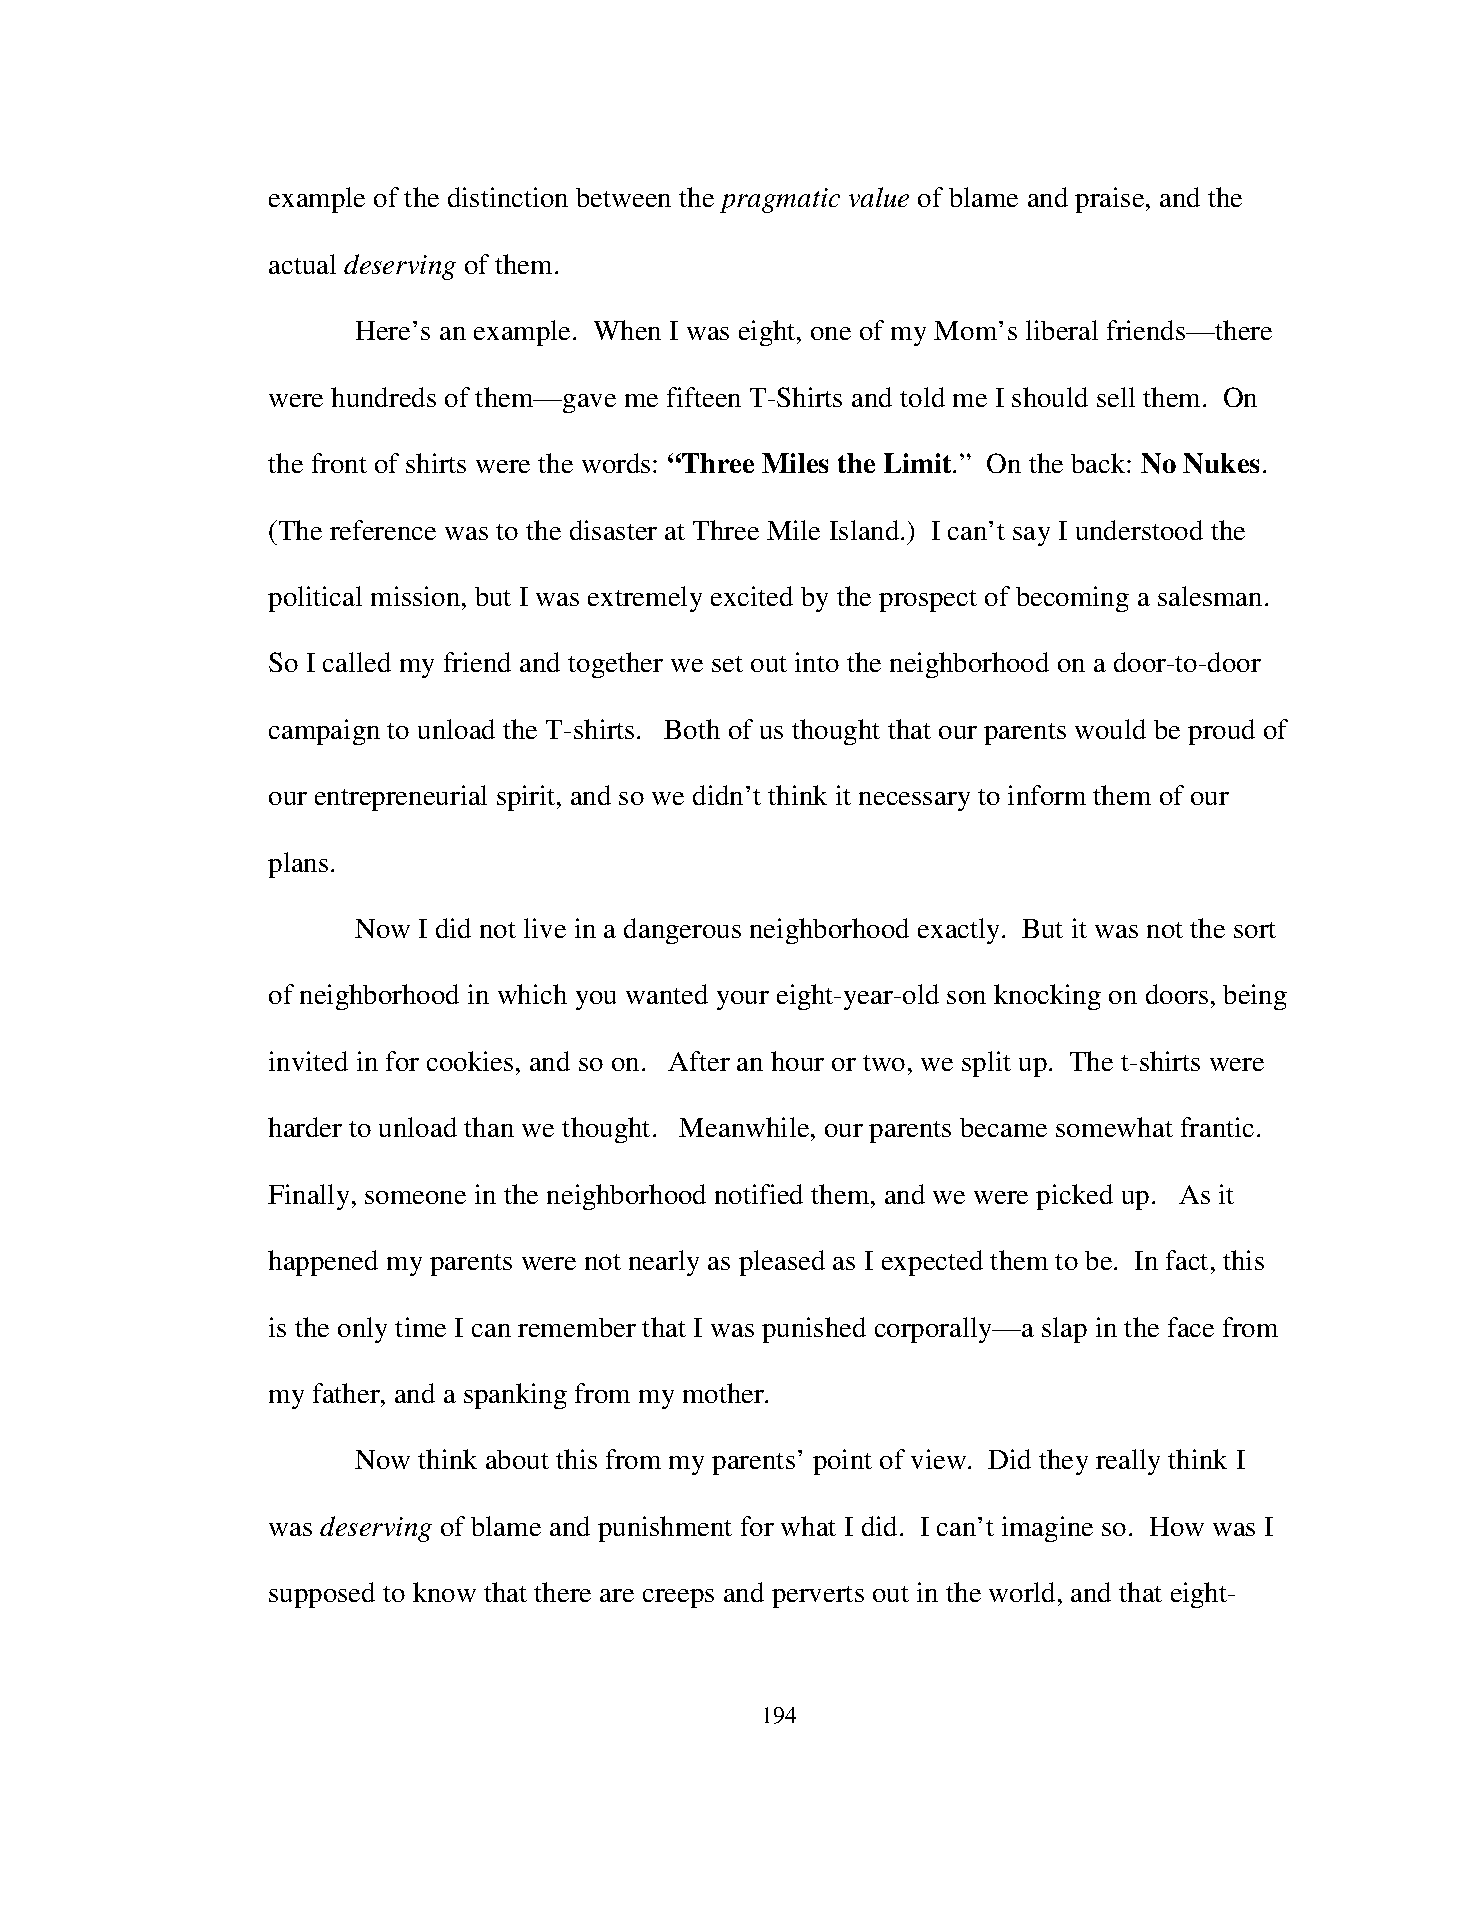 The height and width of the screenshot is (1906, 1473). What do you see at coordinates (818, 1597) in the screenshot?
I see `perverts` at bounding box center [818, 1597].
